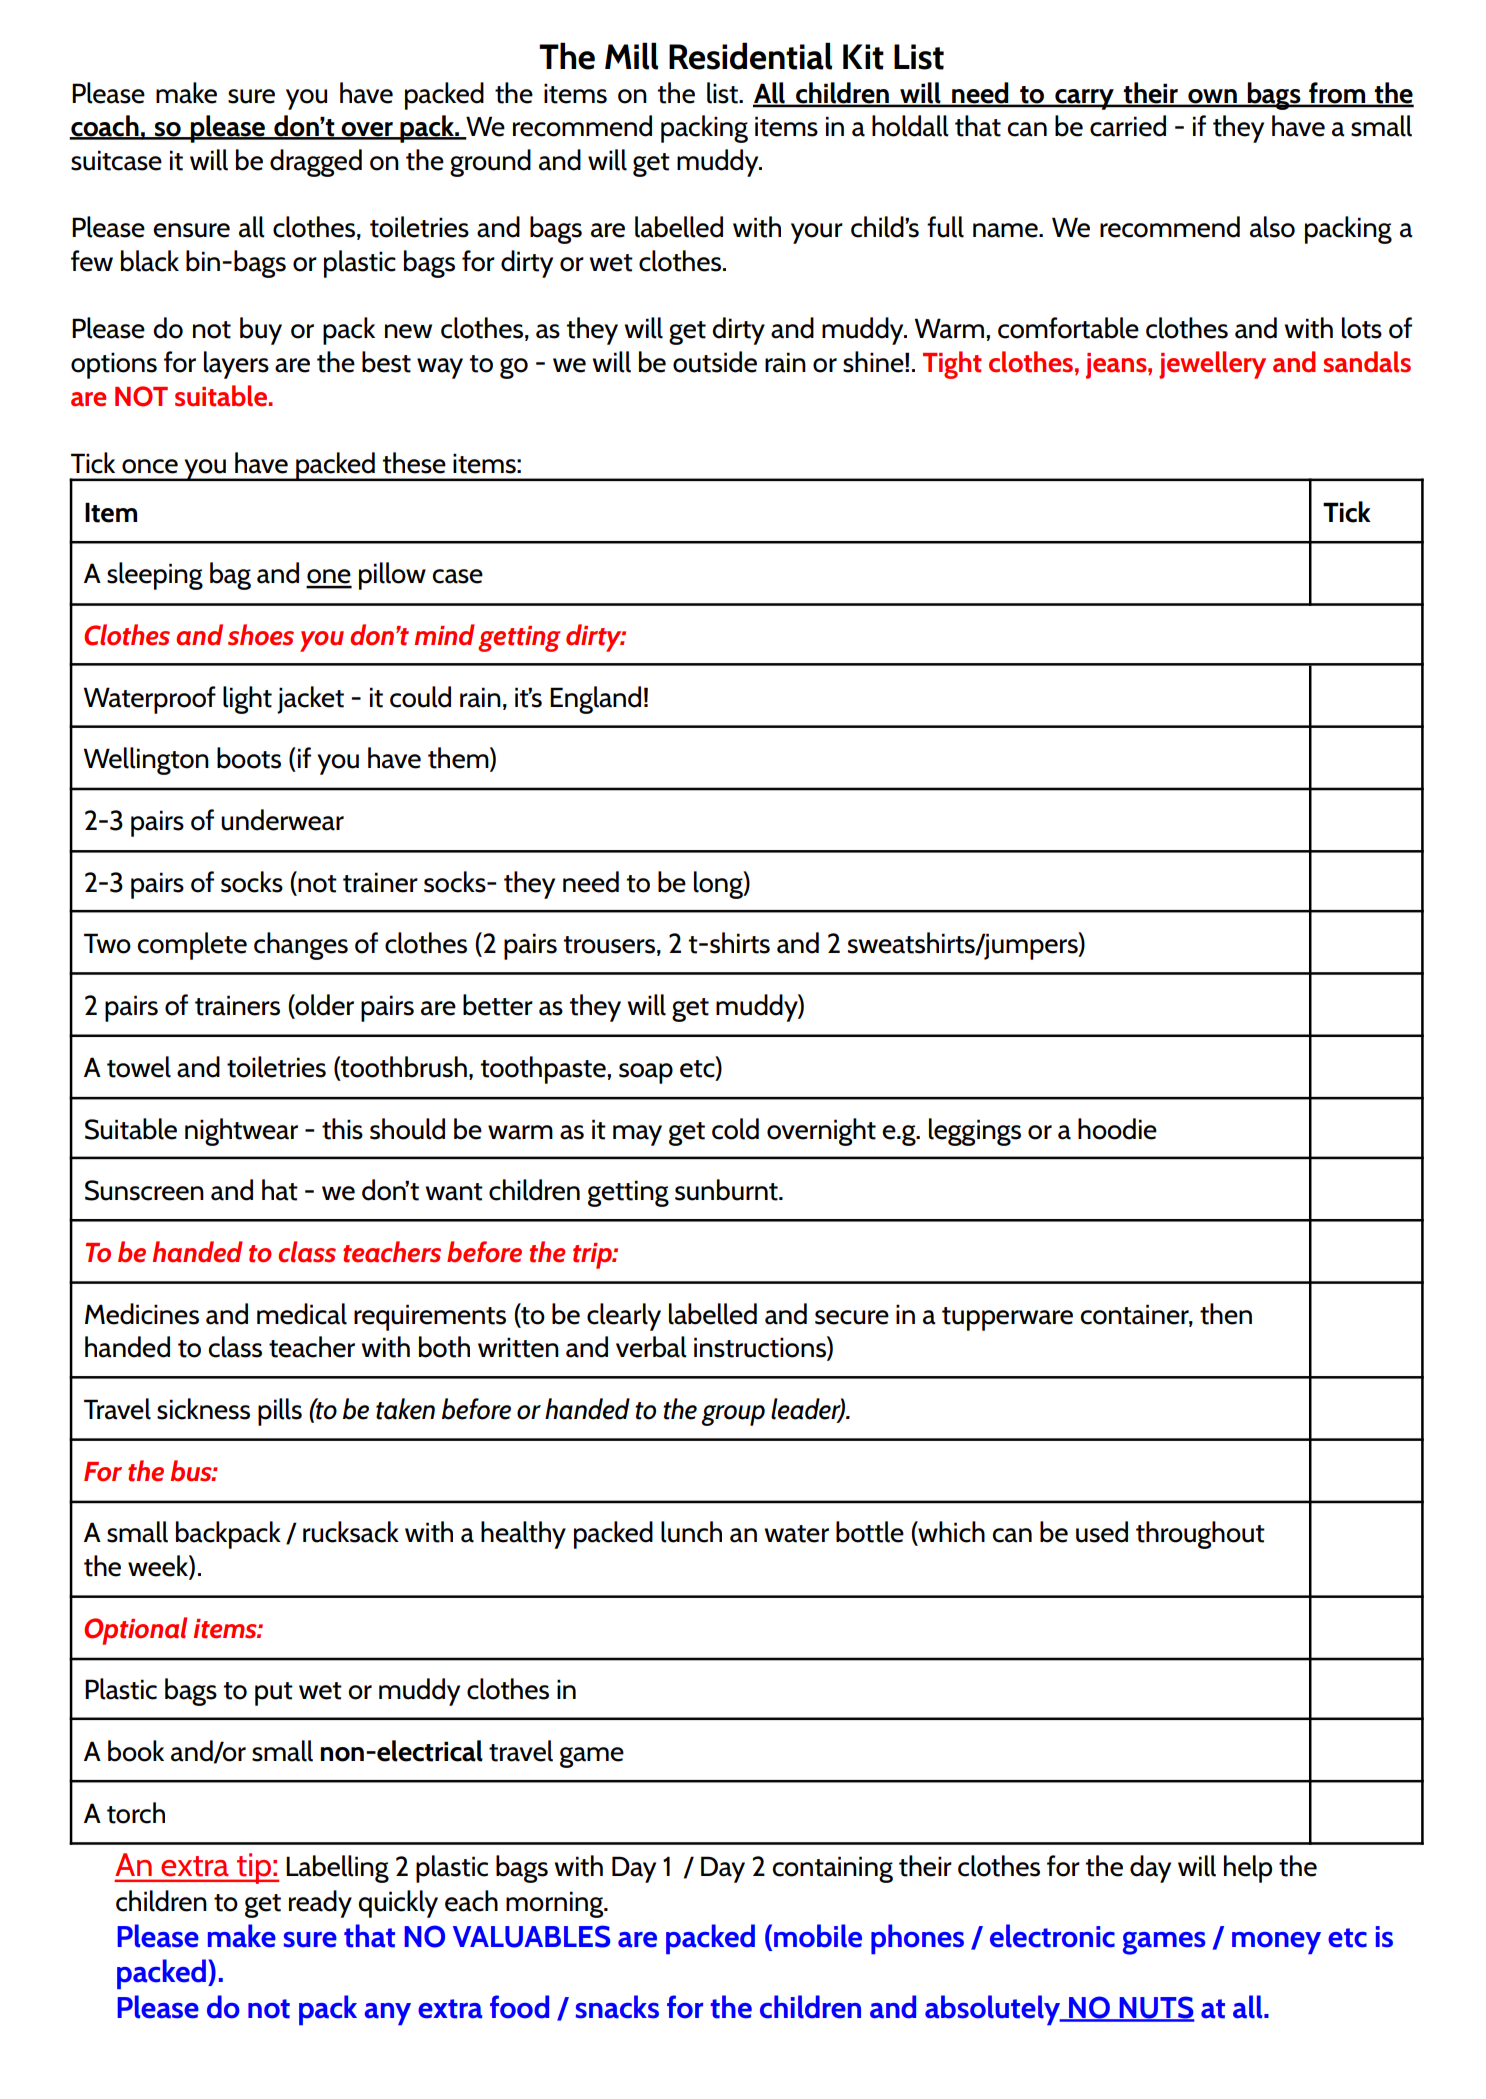 The image size is (1486, 2099). What do you see at coordinates (1117, 1129) in the page?
I see `hoodie` at bounding box center [1117, 1129].
